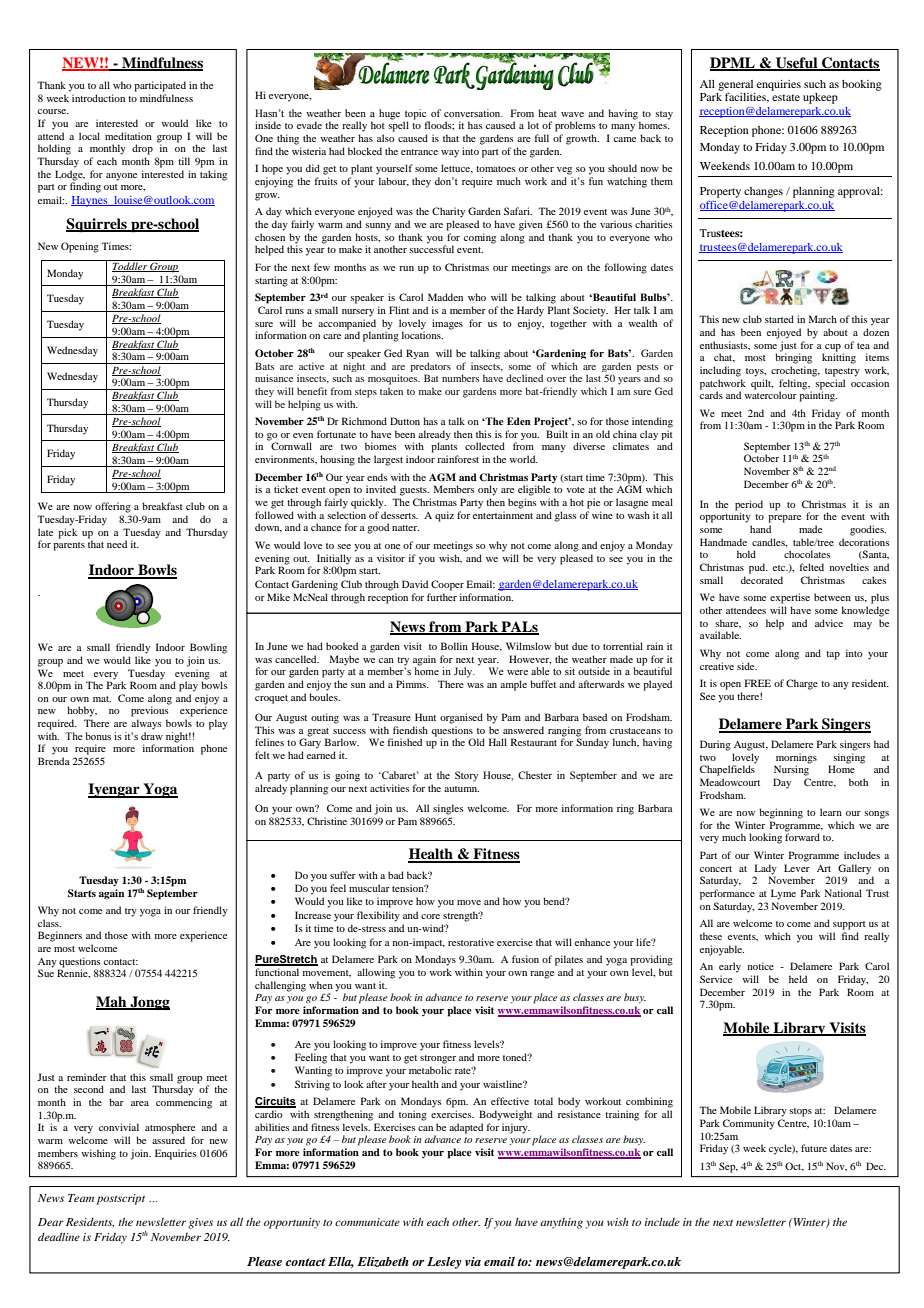  I want to click on estate, so click(786, 97).
